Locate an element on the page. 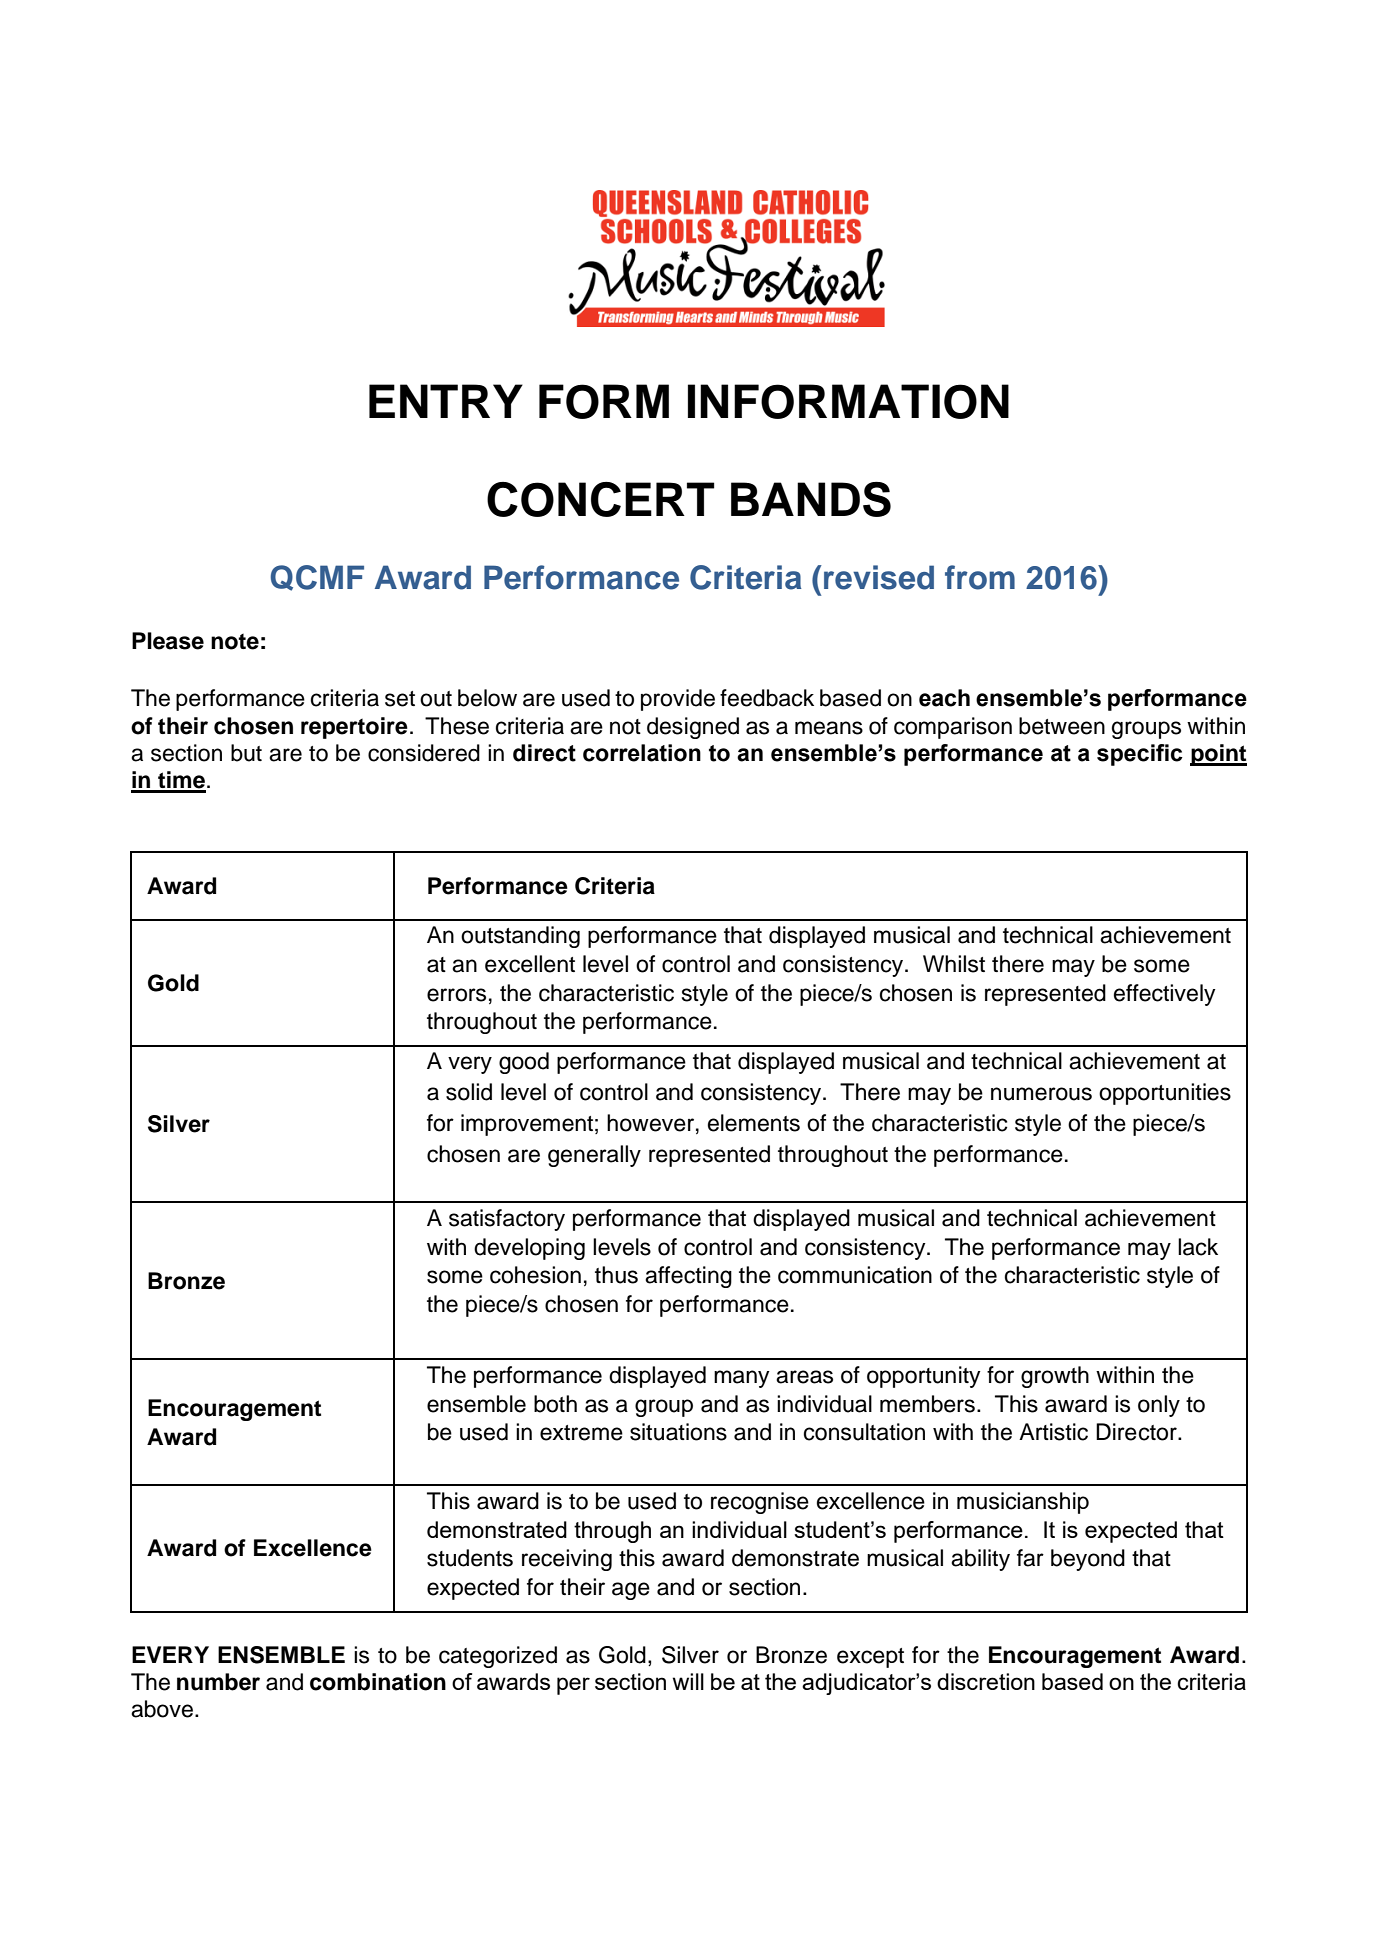  errors is located at coordinates (456, 995).
